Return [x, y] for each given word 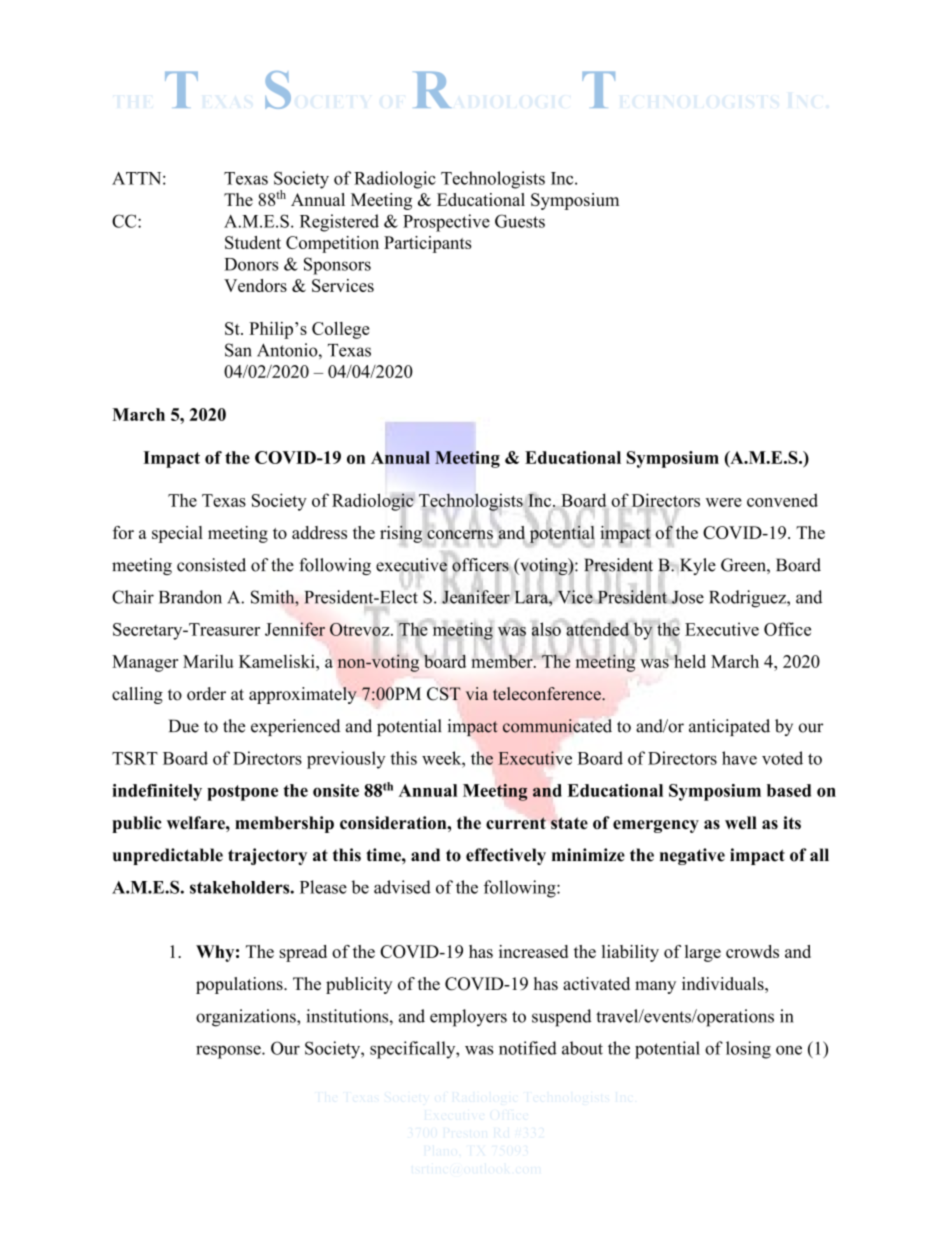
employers [468, 1018]
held [690, 660]
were [724, 502]
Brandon [190, 597]
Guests [520, 221]
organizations [247, 1018]
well [741, 822]
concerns [460, 534]
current [516, 823]
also [546, 629]
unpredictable [168, 856]
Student [253, 242]
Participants [428, 244]
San [238, 350]
